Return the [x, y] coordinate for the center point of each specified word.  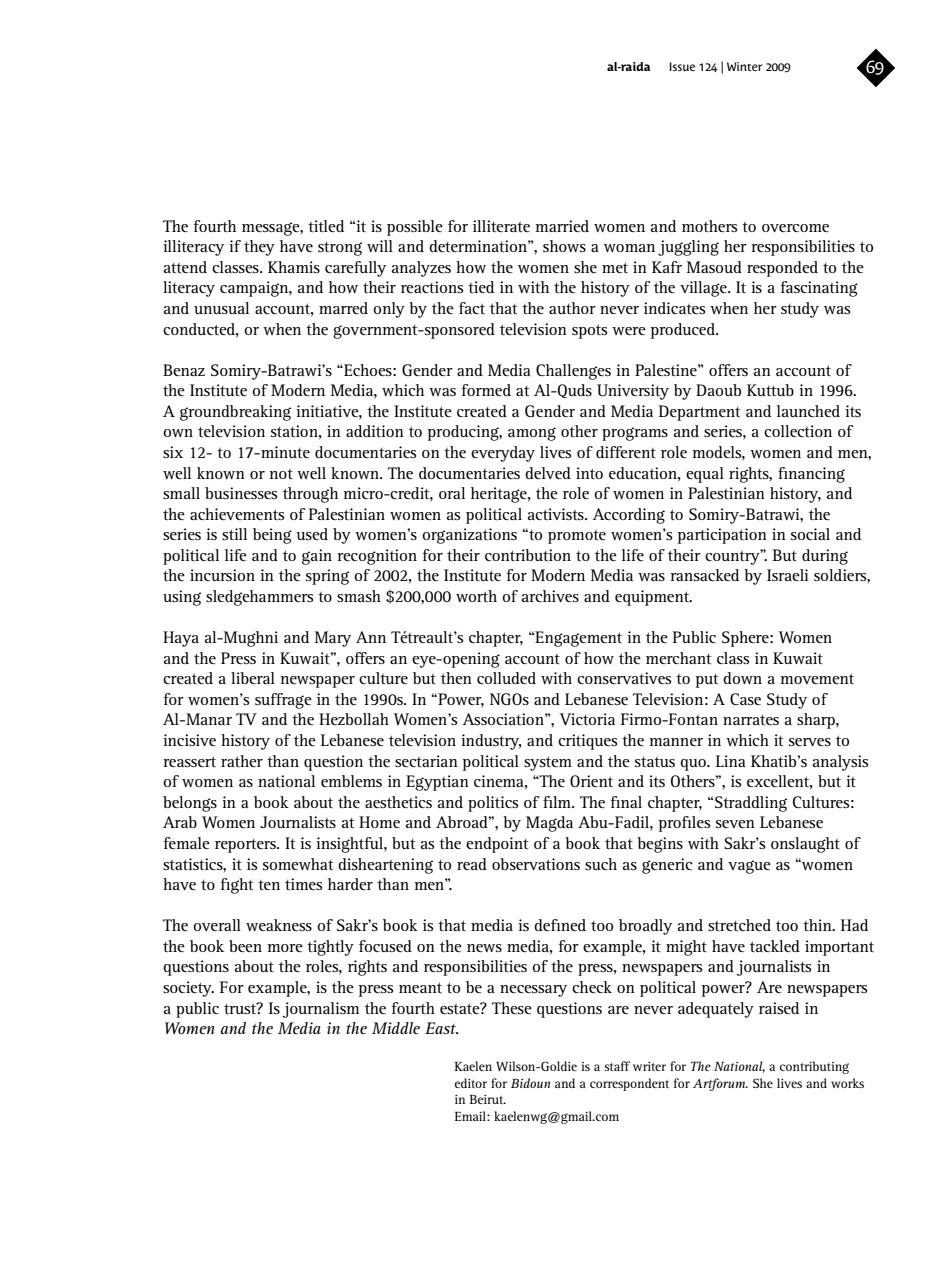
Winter [744, 66]
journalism [320, 1010]
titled [326, 226]
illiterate [501, 226]
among [532, 434]
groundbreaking [235, 413]
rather [242, 761]
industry [491, 742]
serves [810, 742]
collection [798, 431]
